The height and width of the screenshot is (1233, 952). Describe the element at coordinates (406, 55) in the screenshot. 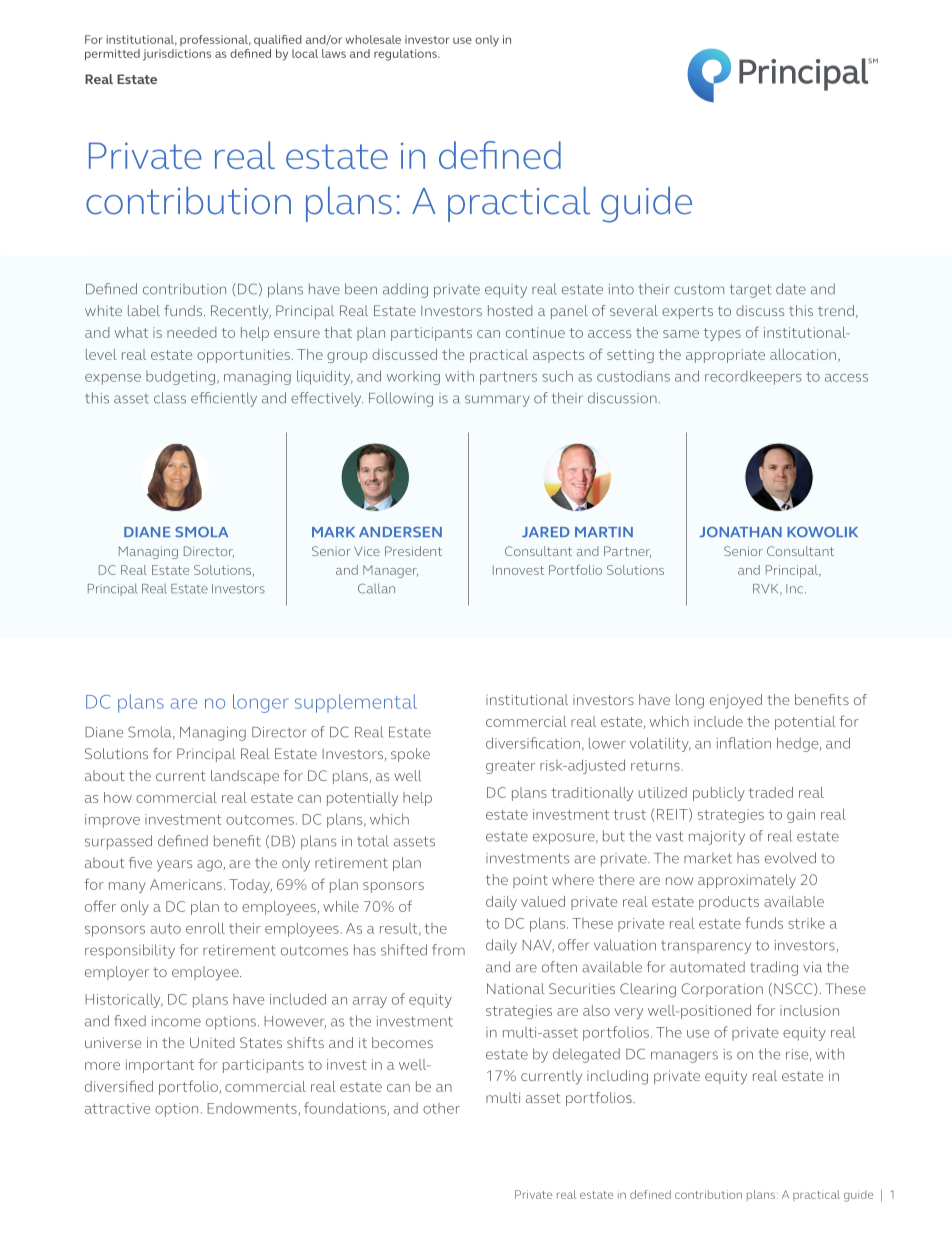

I see `regulations` at that location.
